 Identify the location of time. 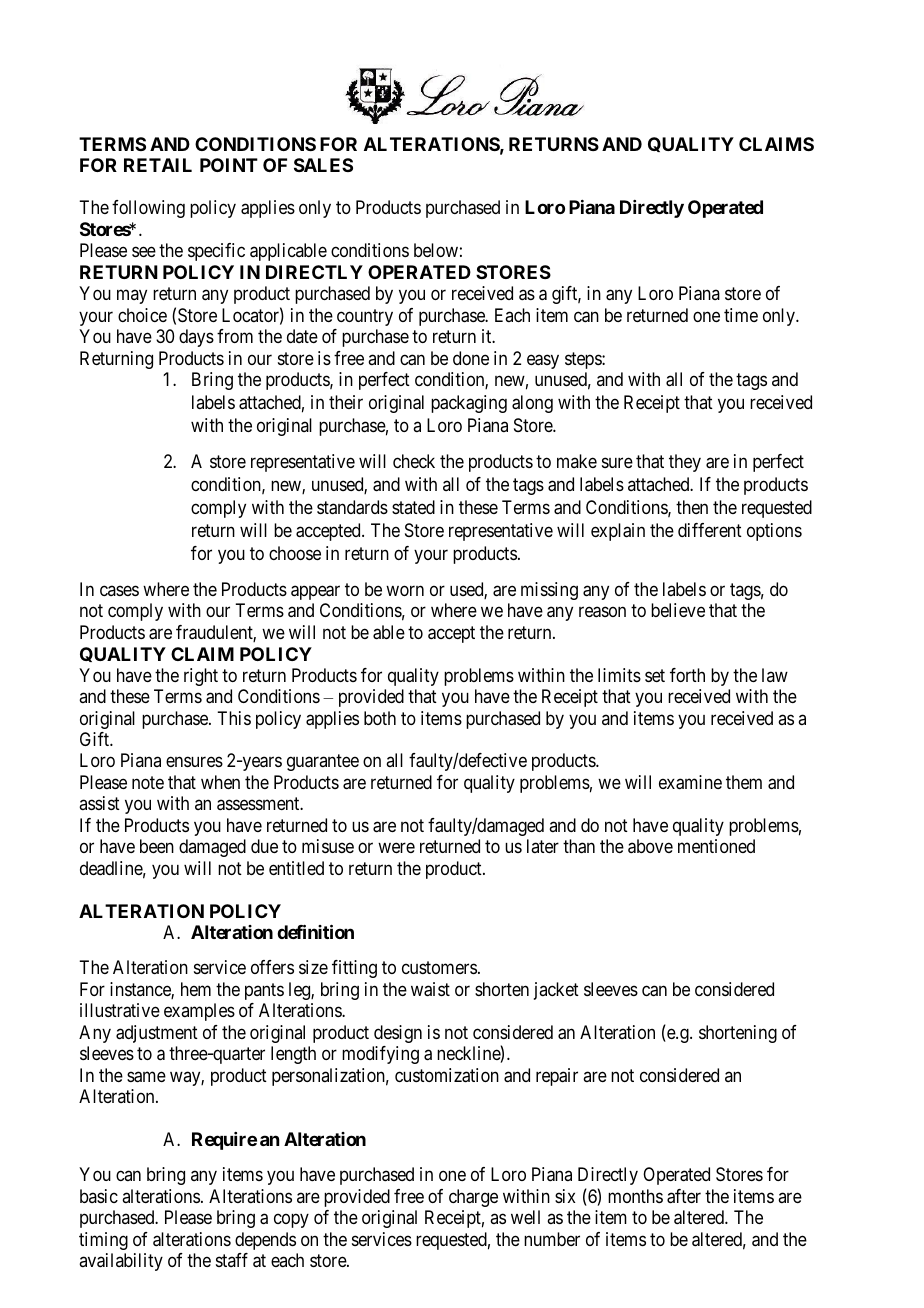
(741, 315).
